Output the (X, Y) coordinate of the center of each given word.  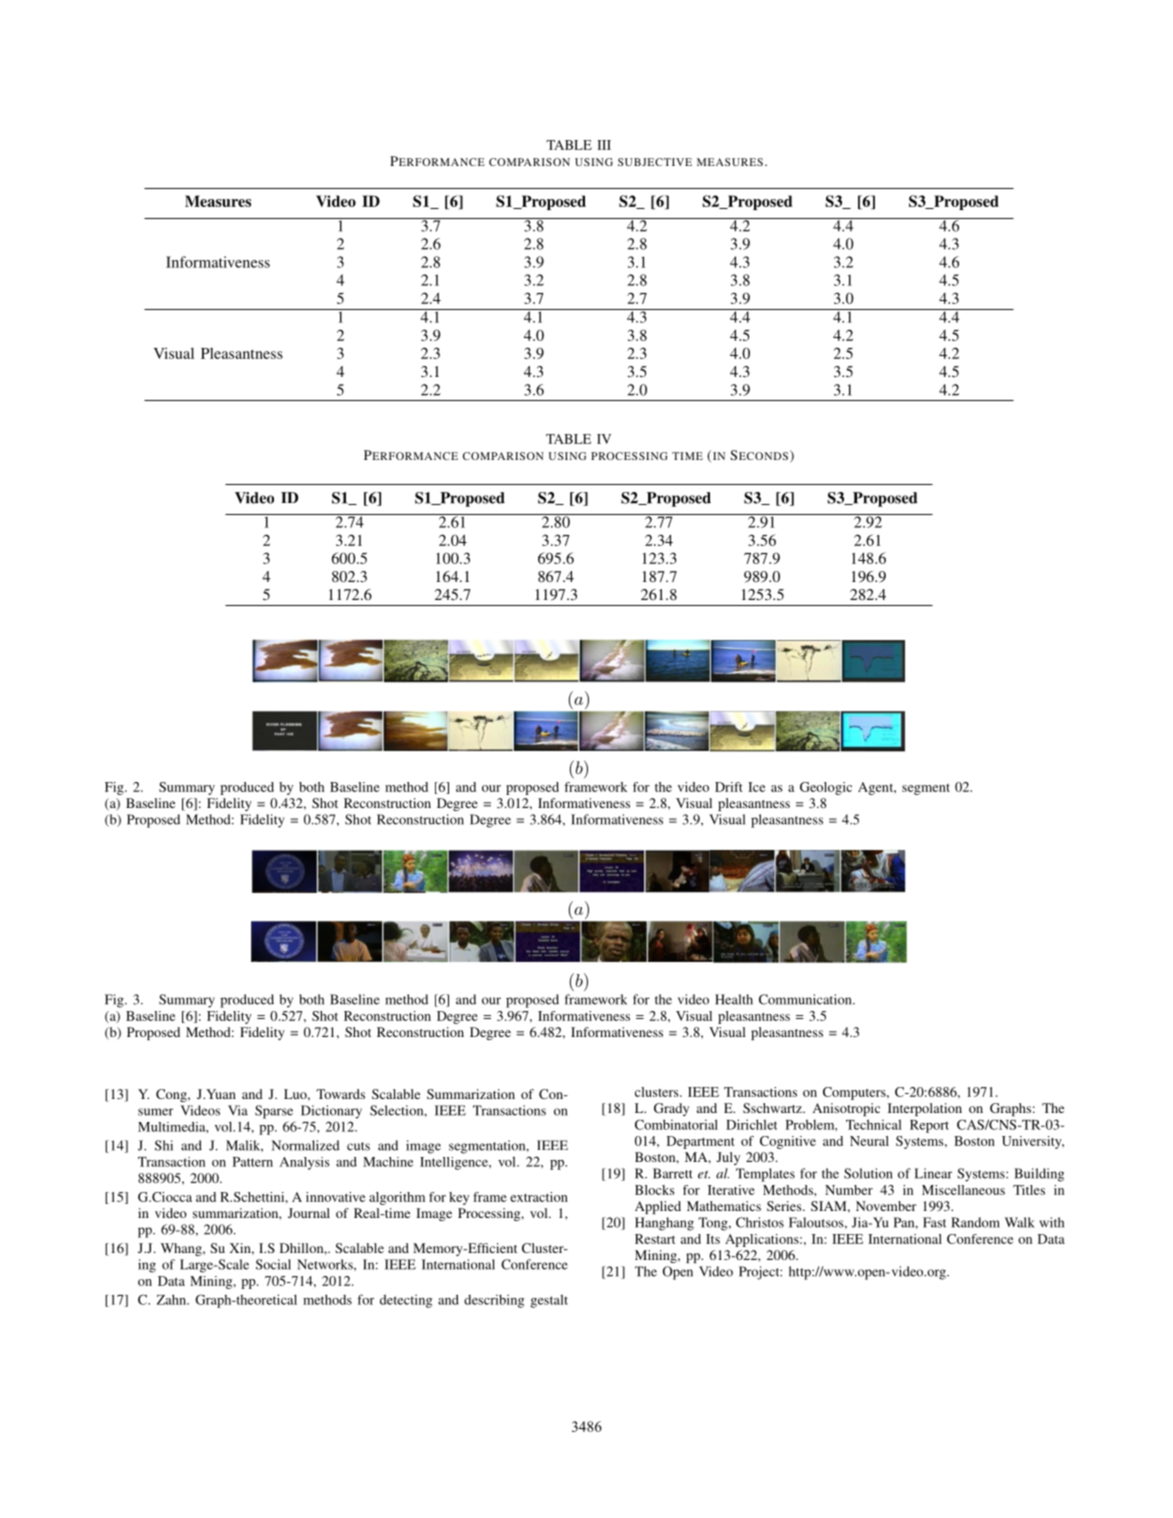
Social (273, 1264)
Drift (729, 787)
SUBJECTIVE (655, 162)
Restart (655, 1239)
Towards (340, 1094)
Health (734, 999)
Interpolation (925, 1109)
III (604, 145)
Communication (806, 999)
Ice (756, 787)
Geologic (826, 788)
